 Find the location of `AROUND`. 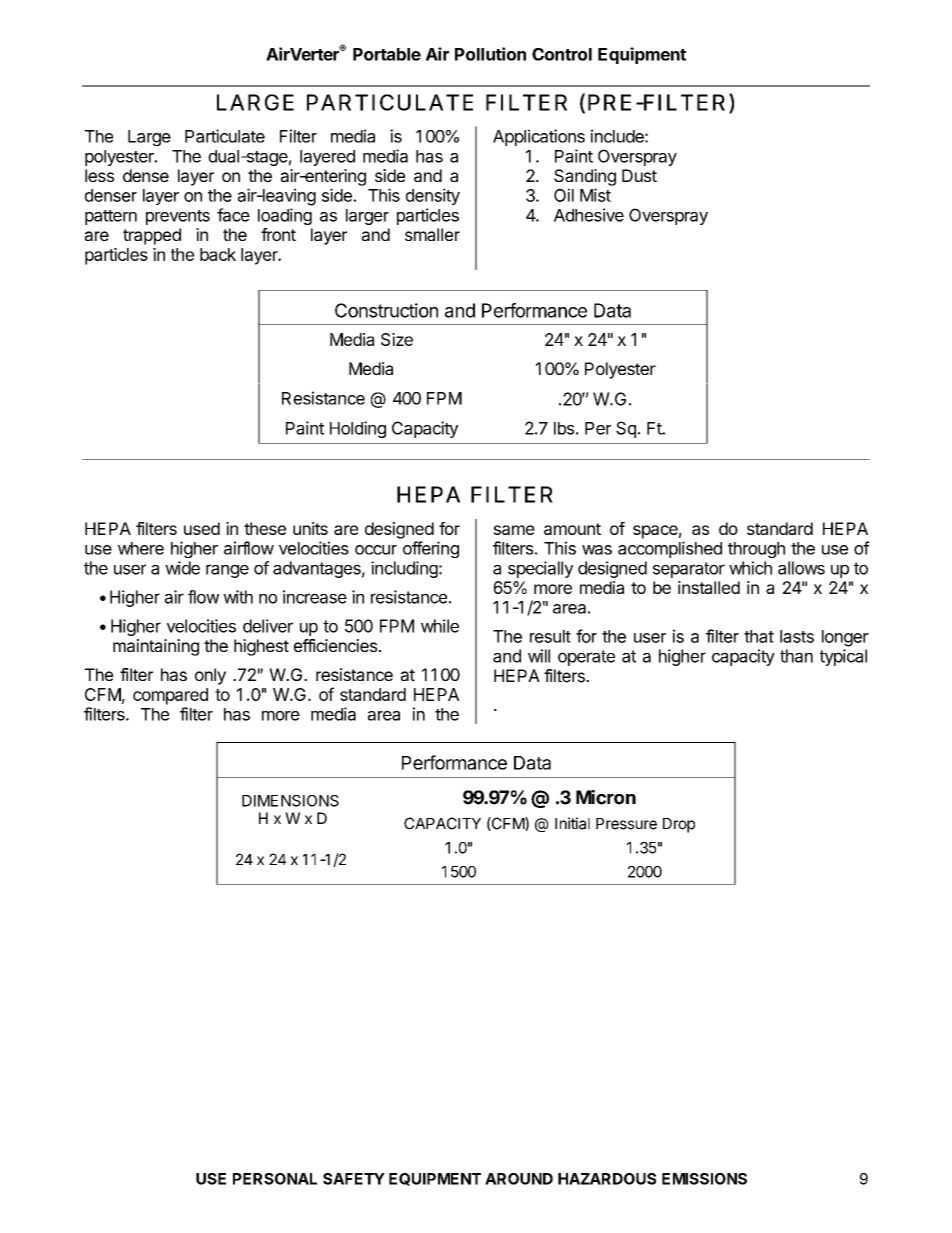

AROUND is located at coordinates (519, 1179).
